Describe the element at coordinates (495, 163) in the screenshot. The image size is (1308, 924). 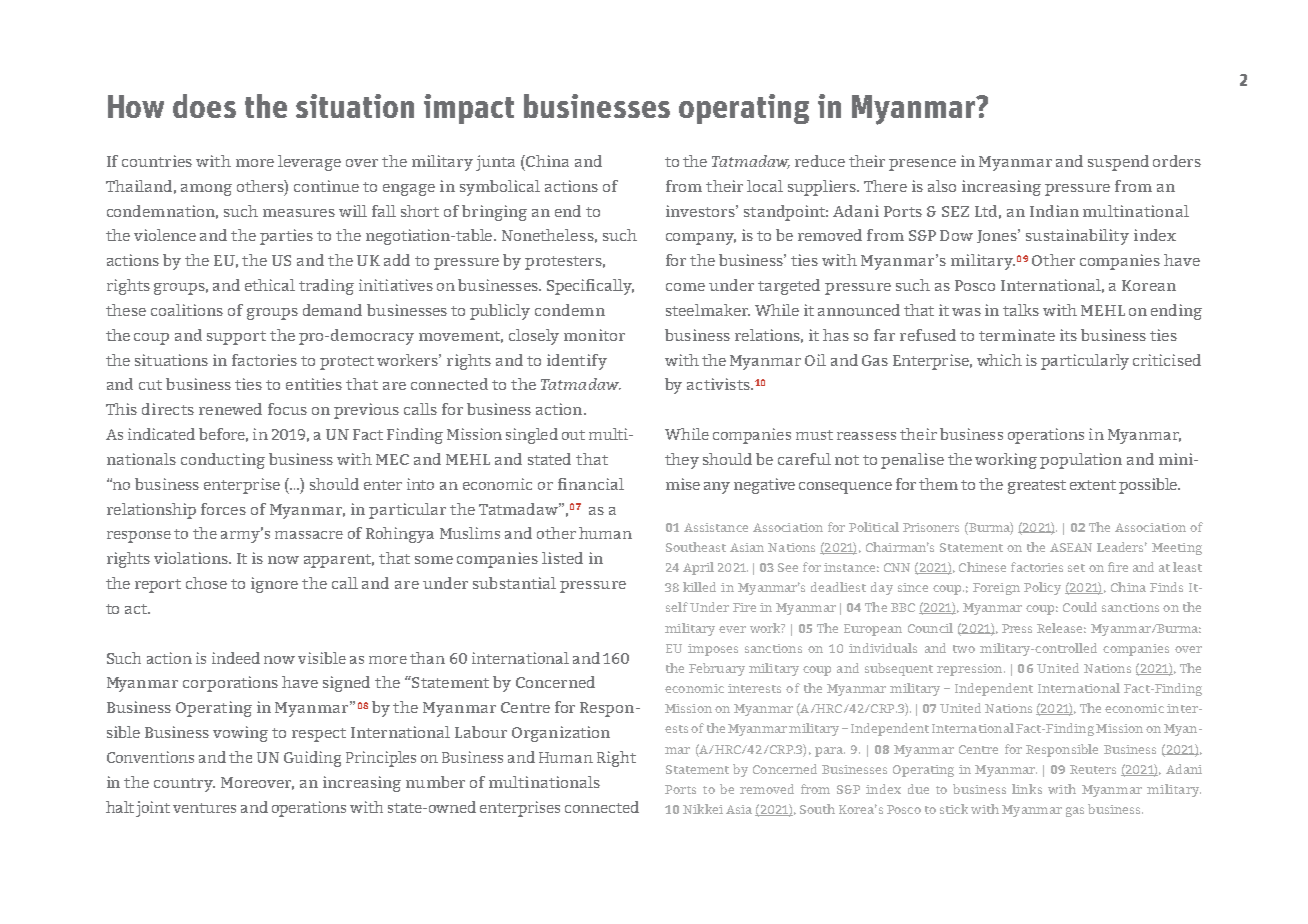
I see `junta` at that location.
